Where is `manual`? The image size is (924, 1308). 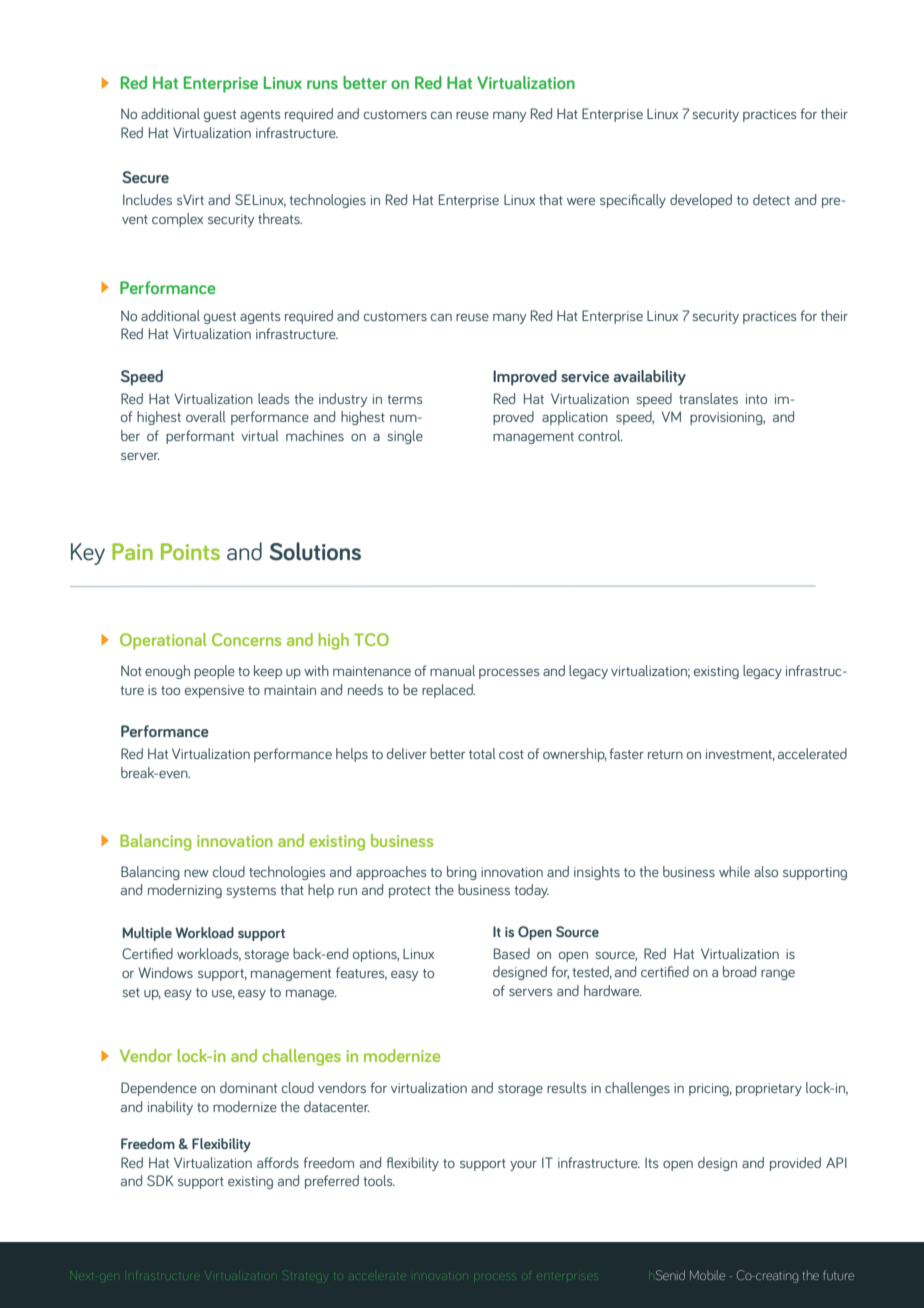 manual is located at coordinates (452, 670).
